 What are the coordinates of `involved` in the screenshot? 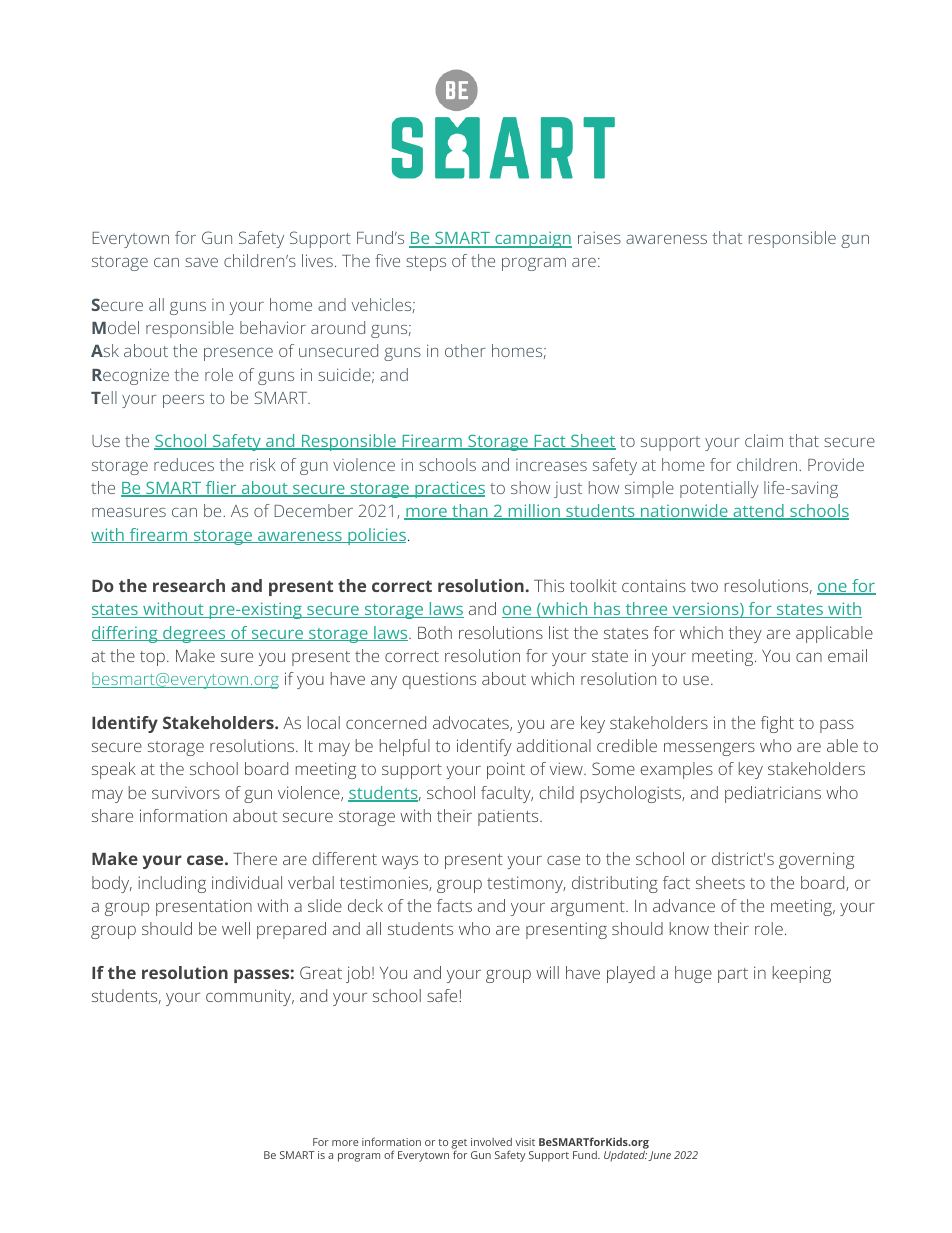 It's located at (491, 1142).
